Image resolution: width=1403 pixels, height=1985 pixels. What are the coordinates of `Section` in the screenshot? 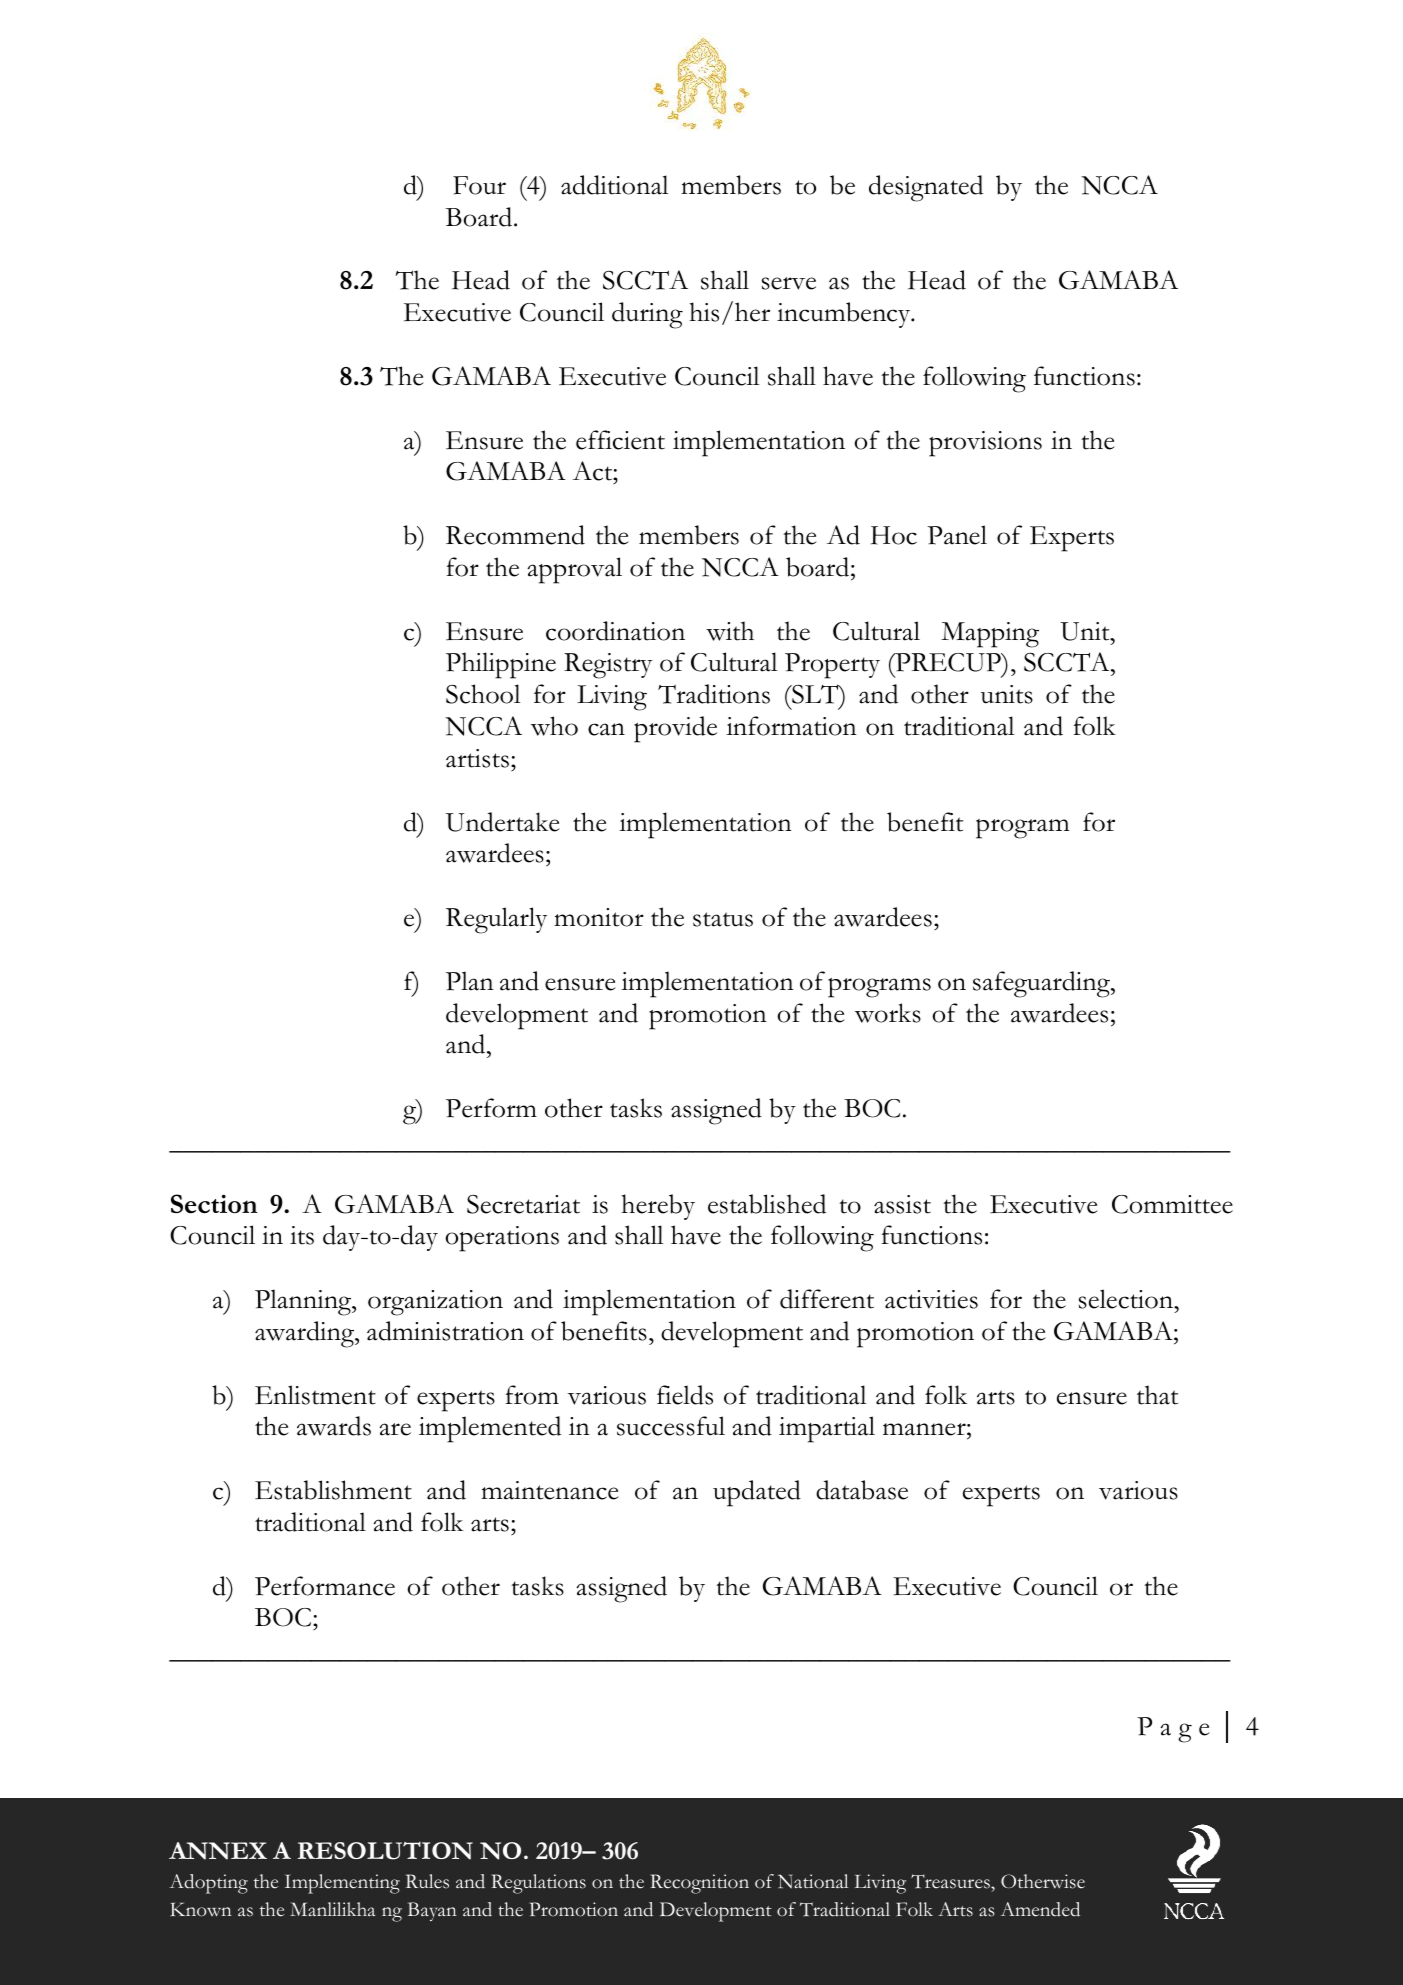 It's located at (214, 1204).
